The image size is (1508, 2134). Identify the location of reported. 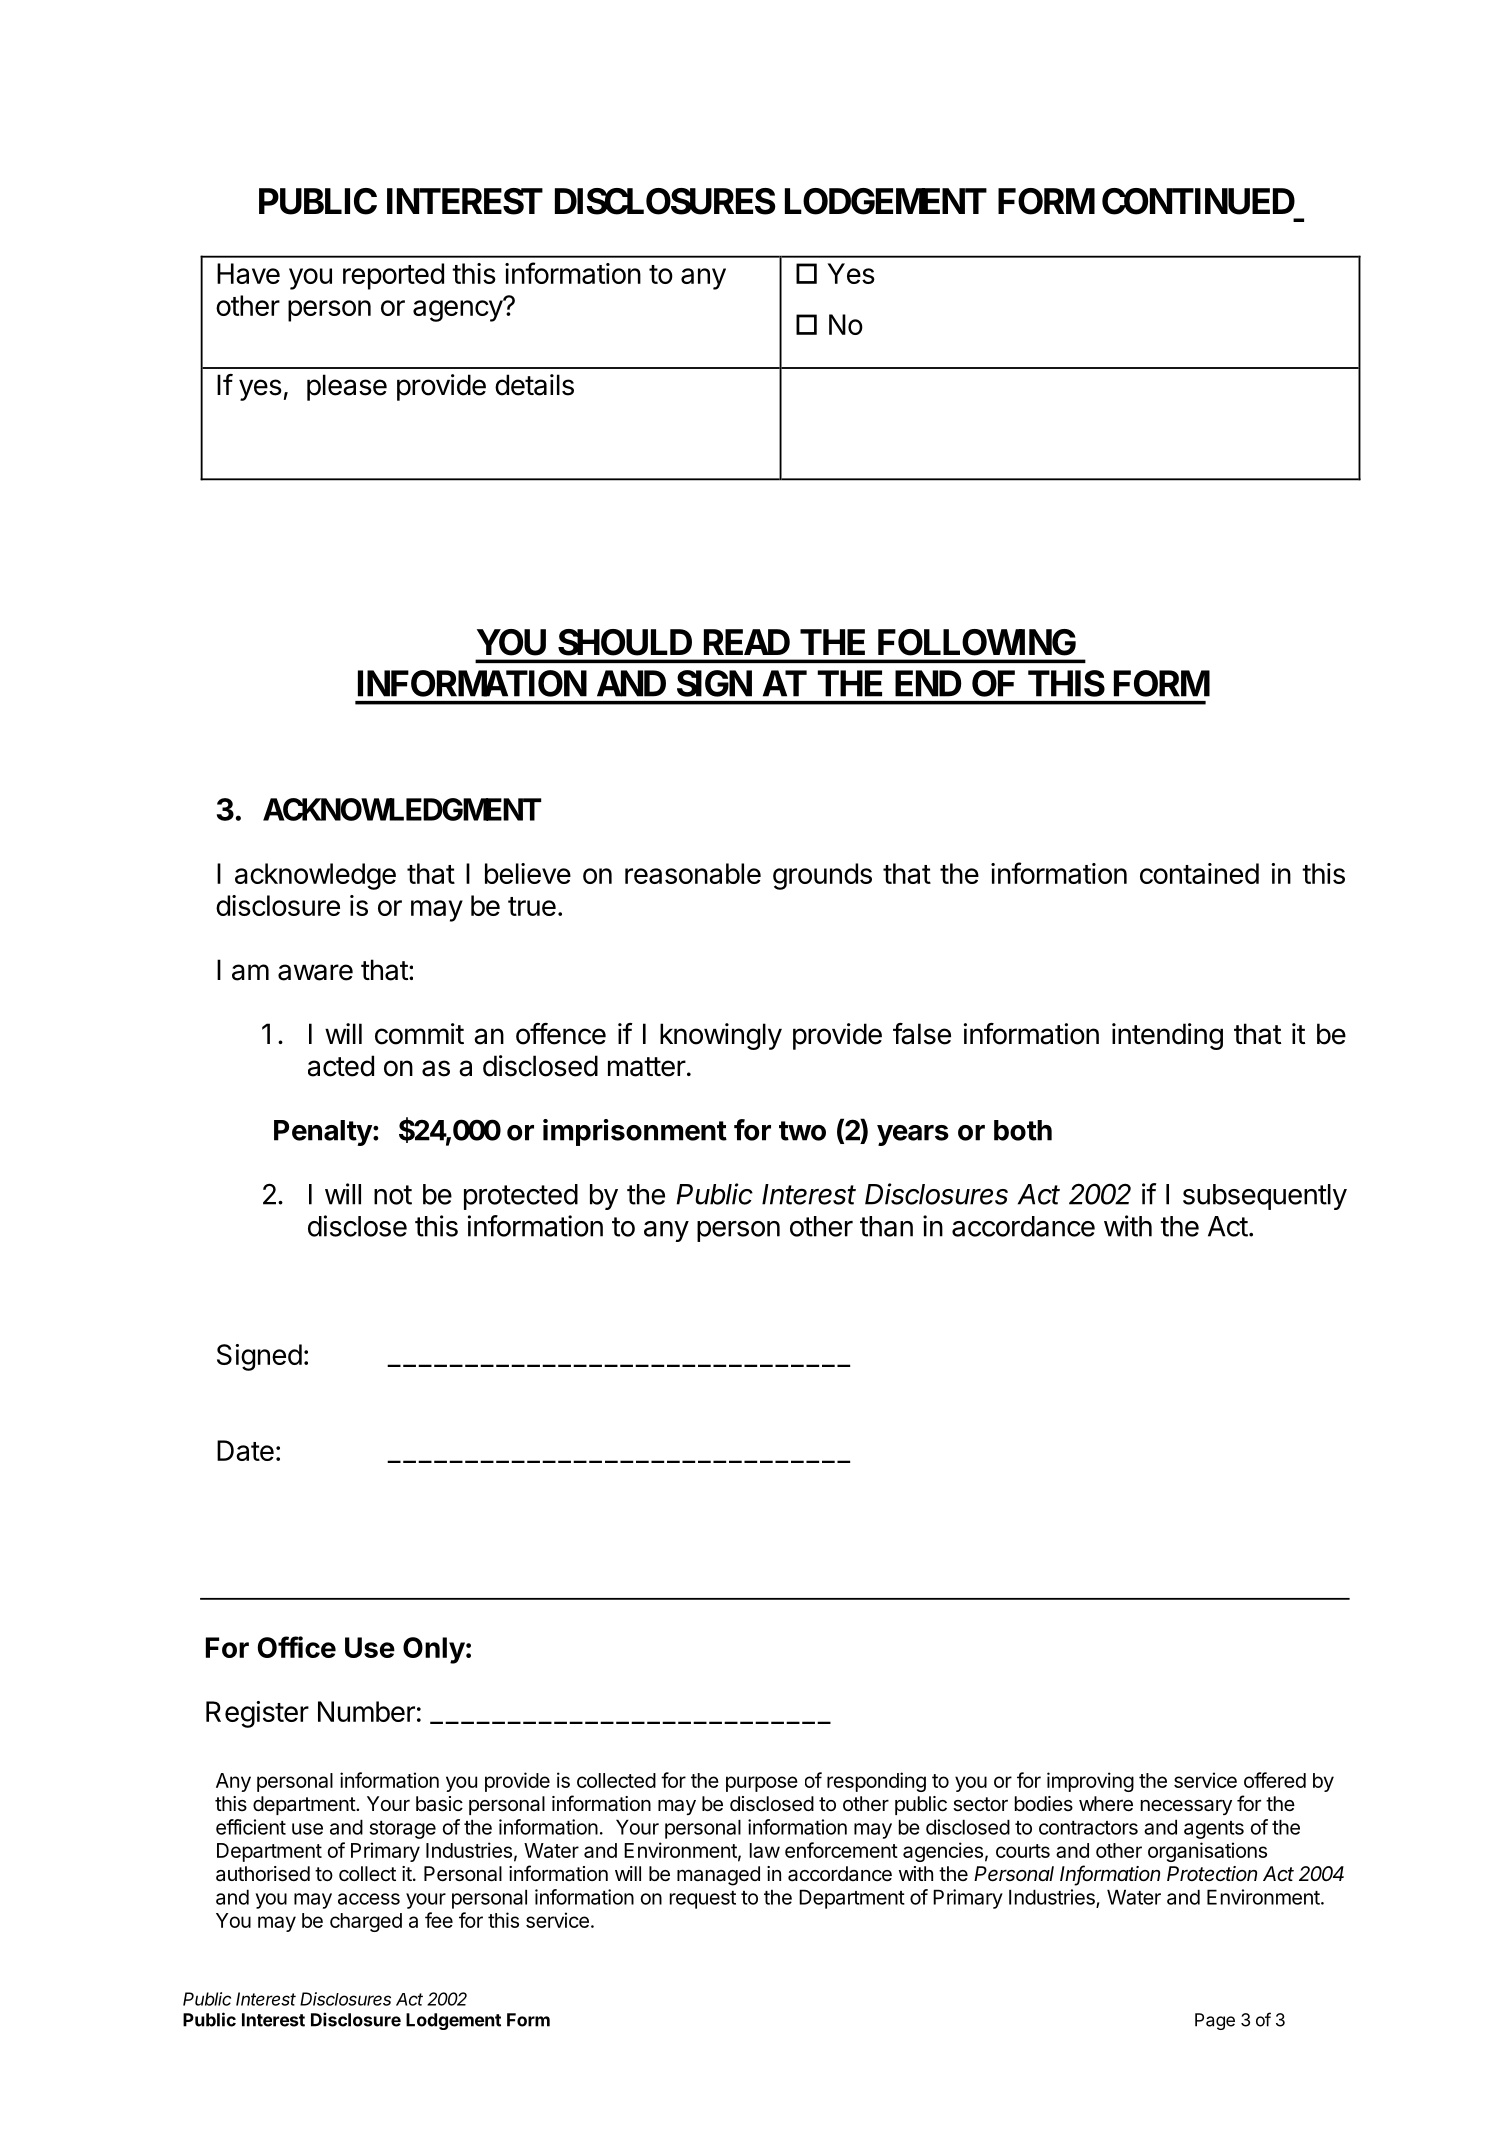
(393, 276).
